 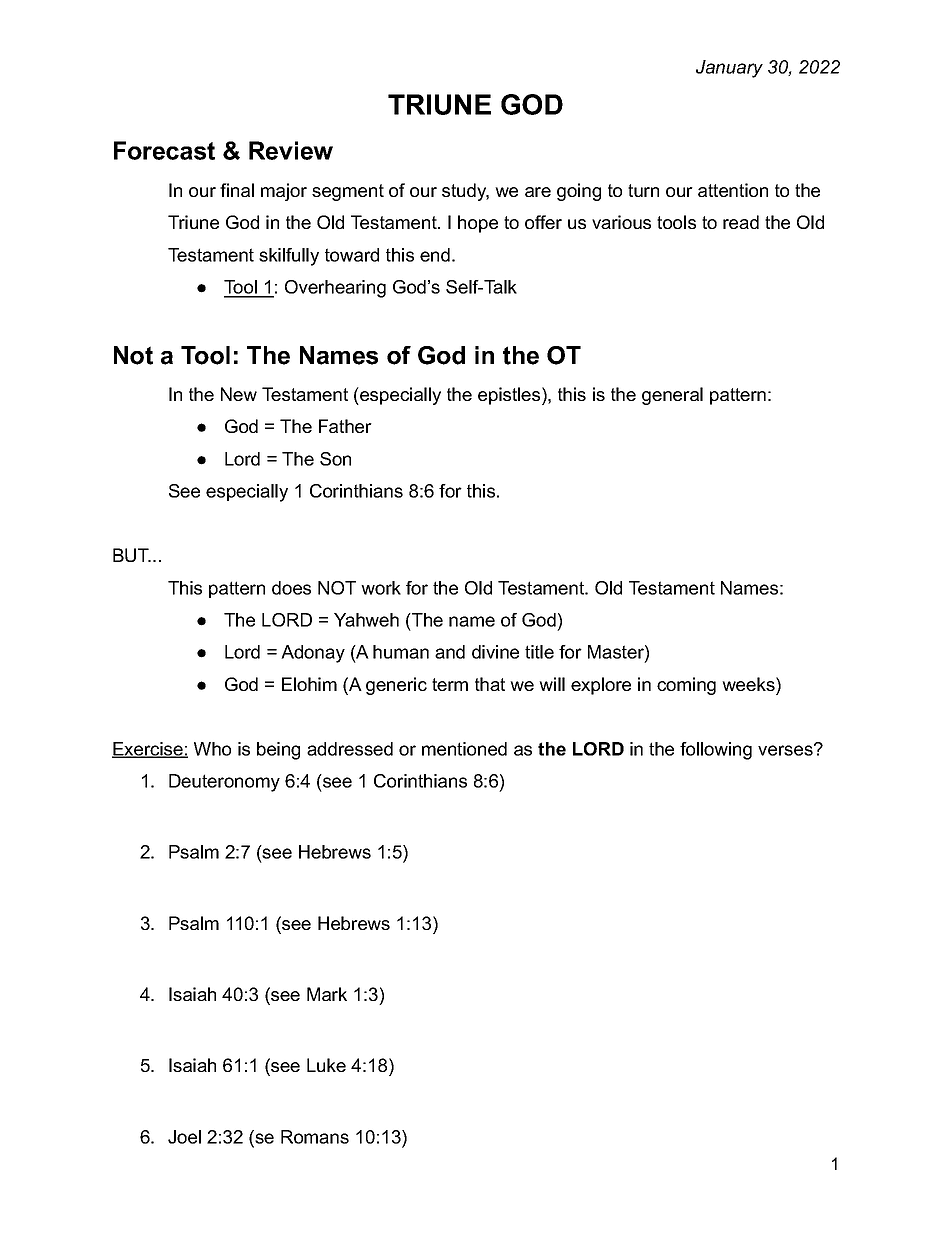 What do you see at coordinates (164, 150) in the screenshot?
I see `Forecast` at bounding box center [164, 150].
